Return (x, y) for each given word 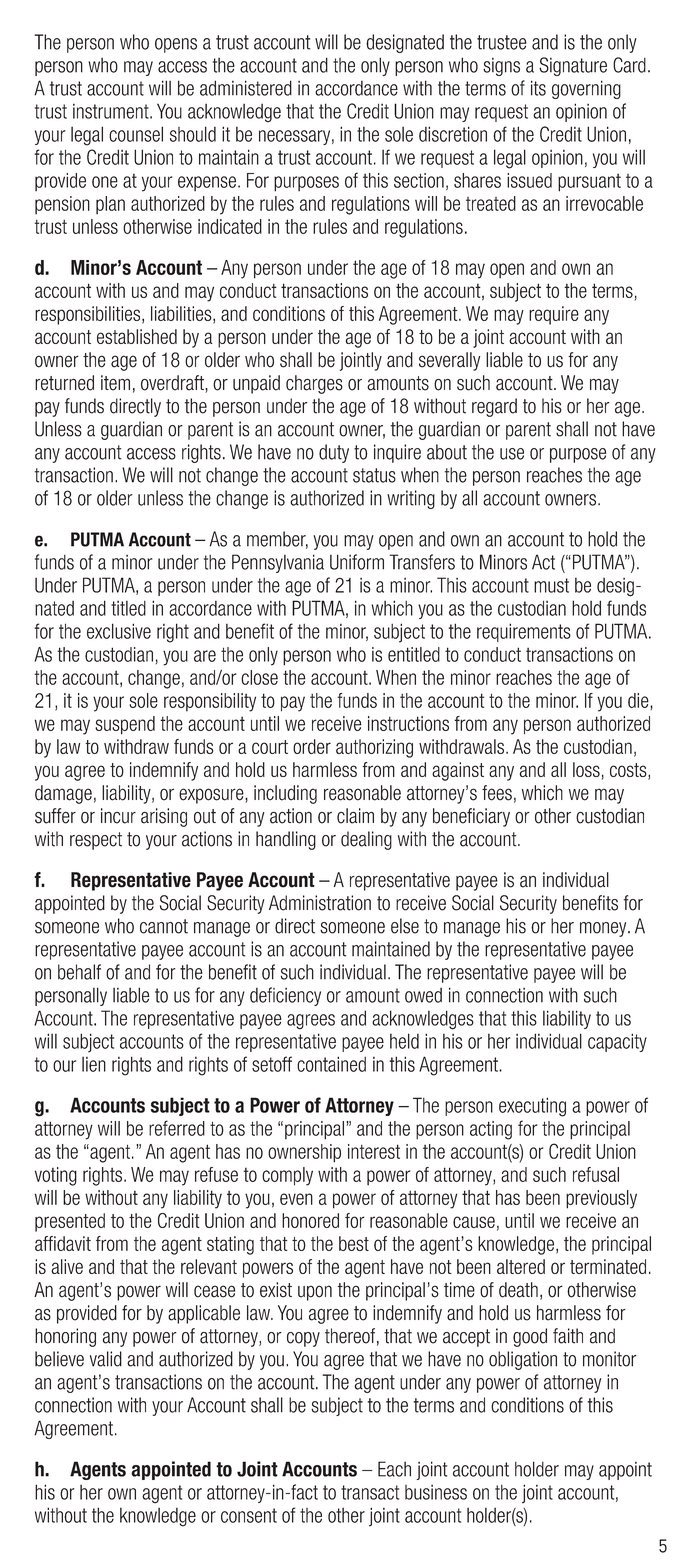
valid (106, 1359)
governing (586, 89)
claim (355, 816)
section (419, 180)
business (436, 1492)
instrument (112, 111)
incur (118, 816)
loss (587, 771)
